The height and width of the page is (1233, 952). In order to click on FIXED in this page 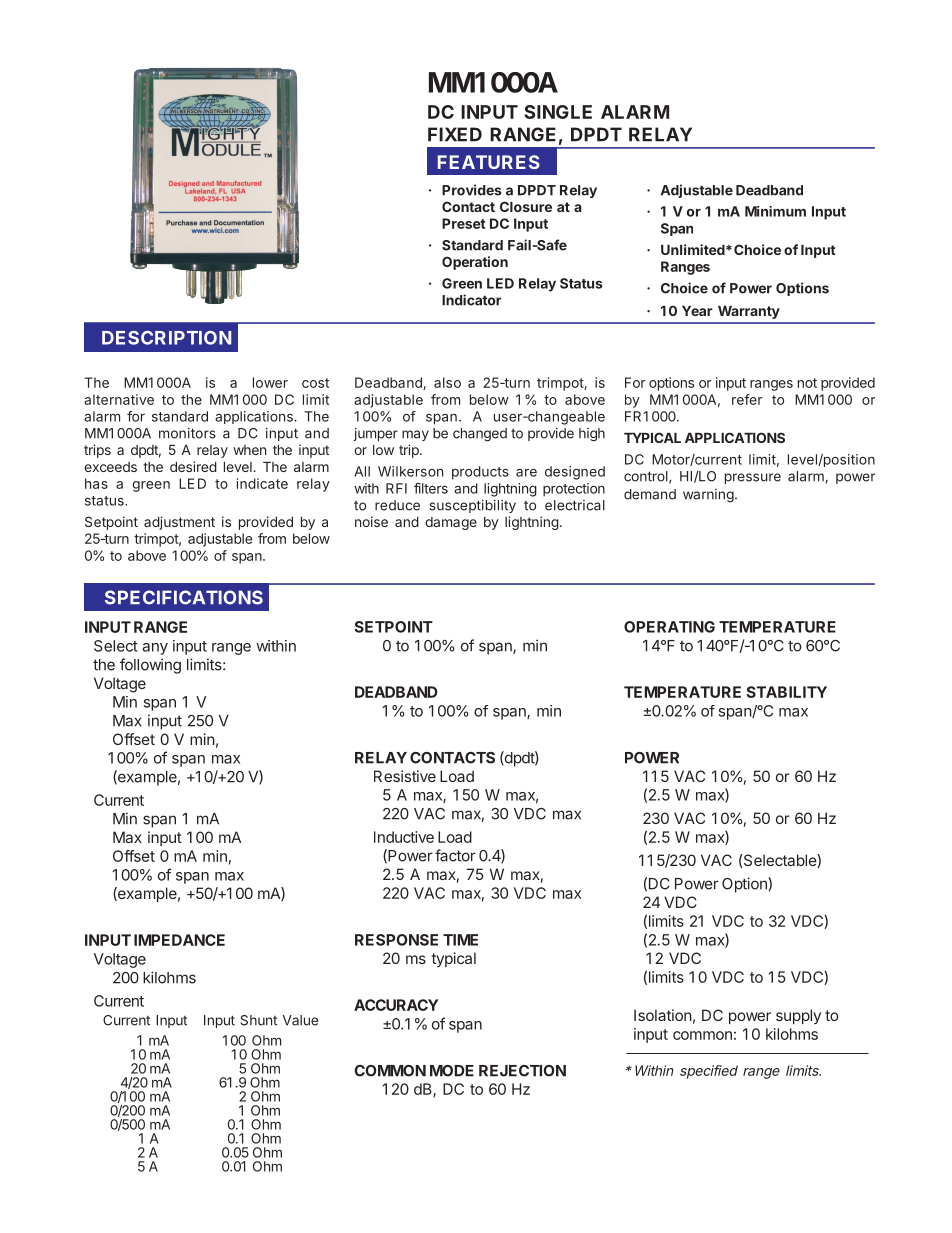, I will do `click(455, 134)`.
